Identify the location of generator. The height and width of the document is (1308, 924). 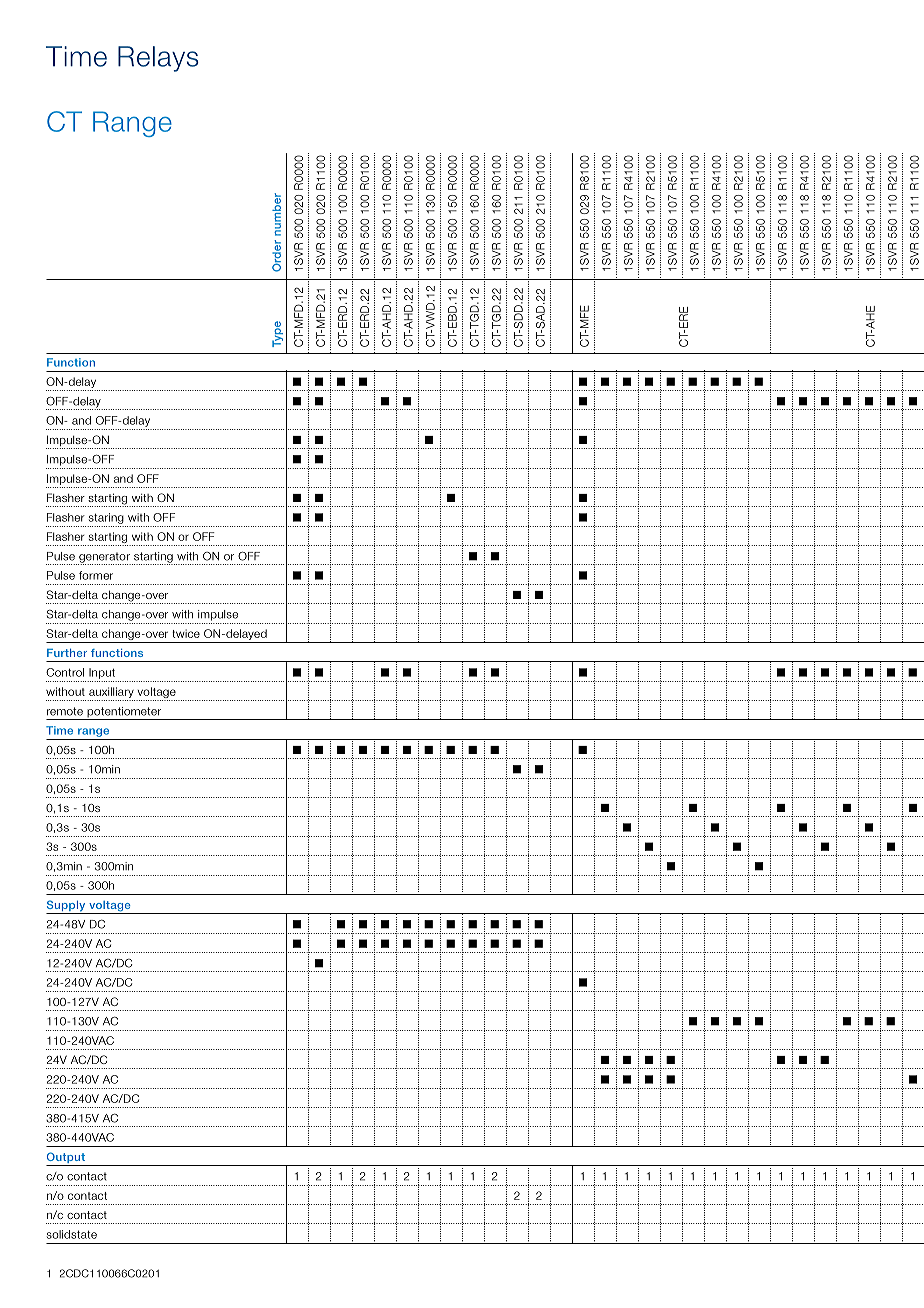
(104, 558).
